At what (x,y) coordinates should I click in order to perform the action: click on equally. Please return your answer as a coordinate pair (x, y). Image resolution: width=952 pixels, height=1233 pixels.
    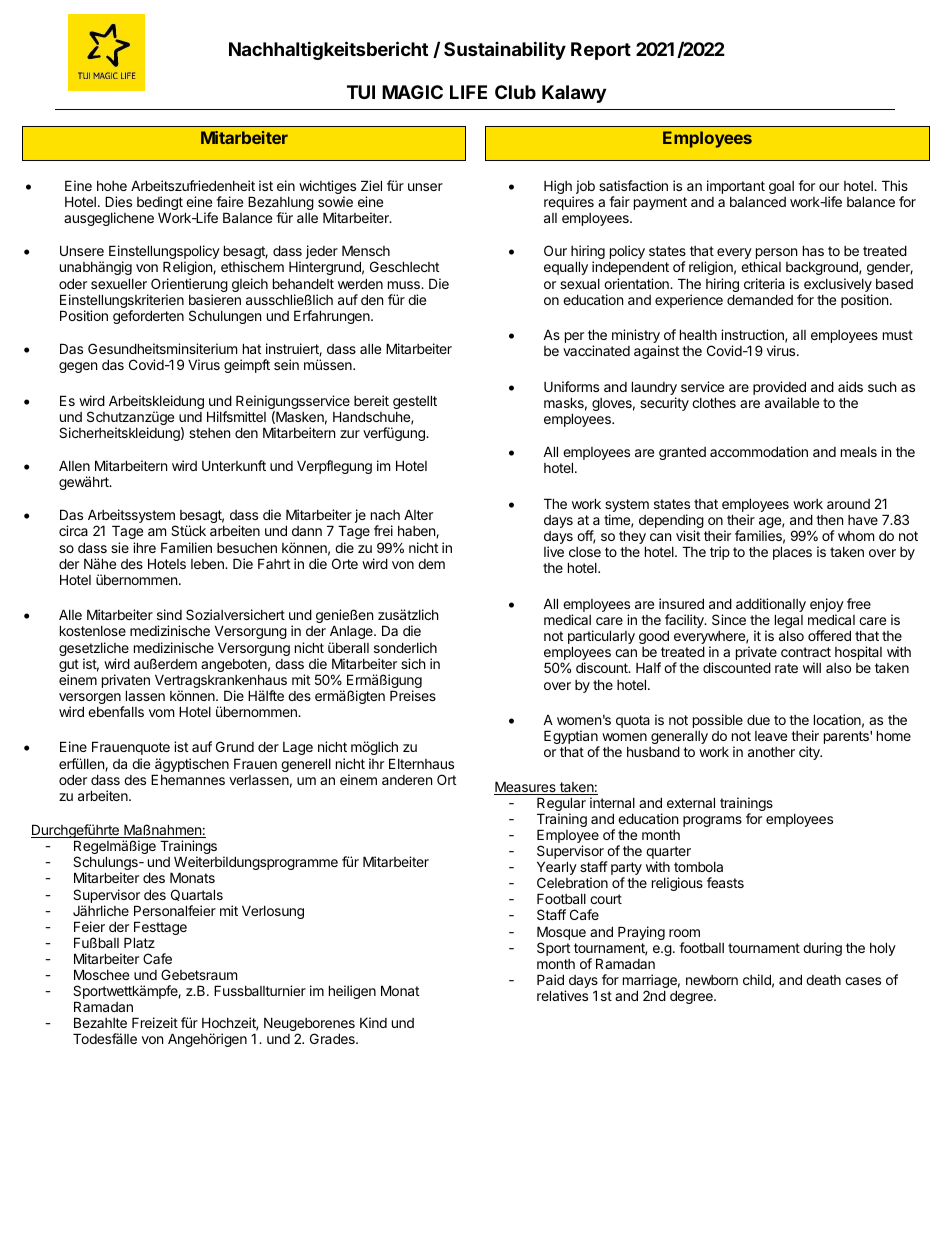
    Looking at the image, I should click on (566, 268).
